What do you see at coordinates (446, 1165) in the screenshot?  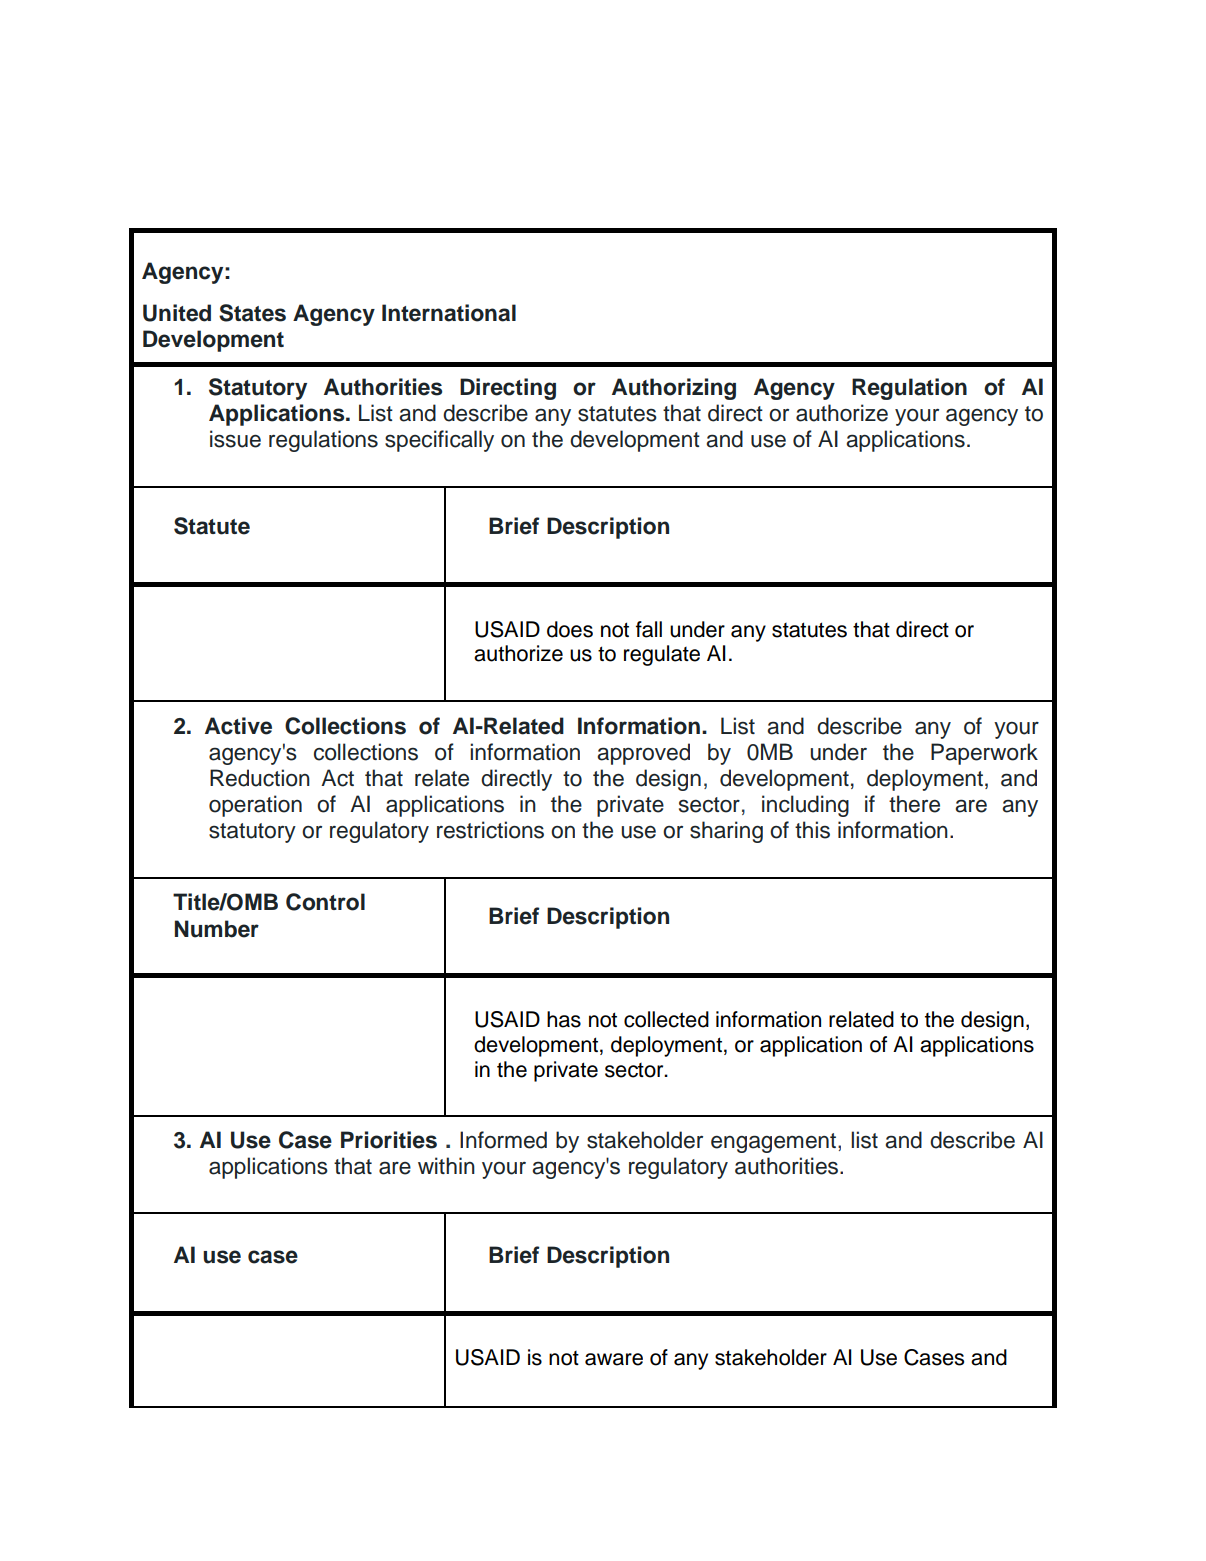 I see `within` at bounding box center [446, 1165].
